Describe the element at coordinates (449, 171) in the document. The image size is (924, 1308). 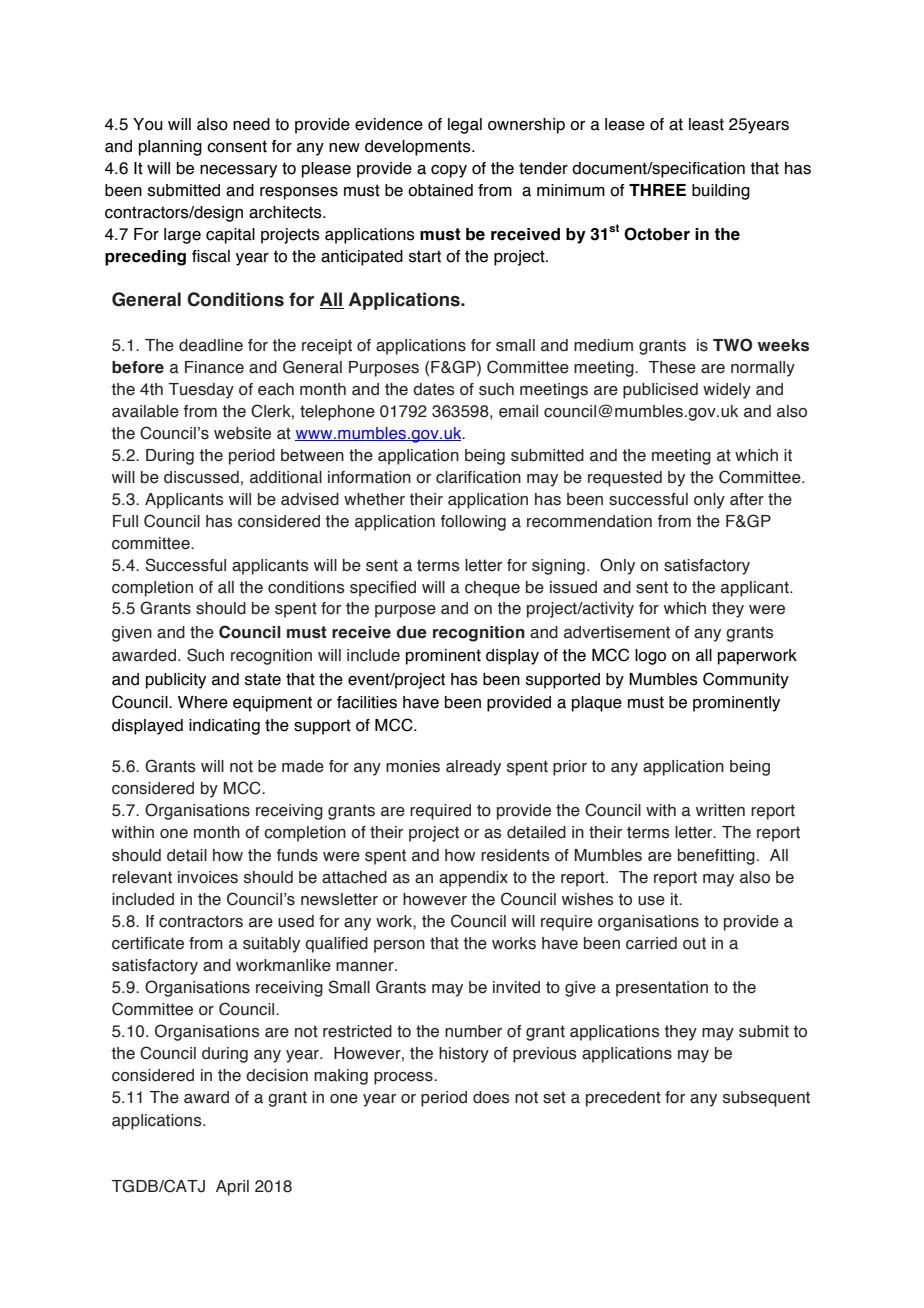
I see `copy` at that location.
